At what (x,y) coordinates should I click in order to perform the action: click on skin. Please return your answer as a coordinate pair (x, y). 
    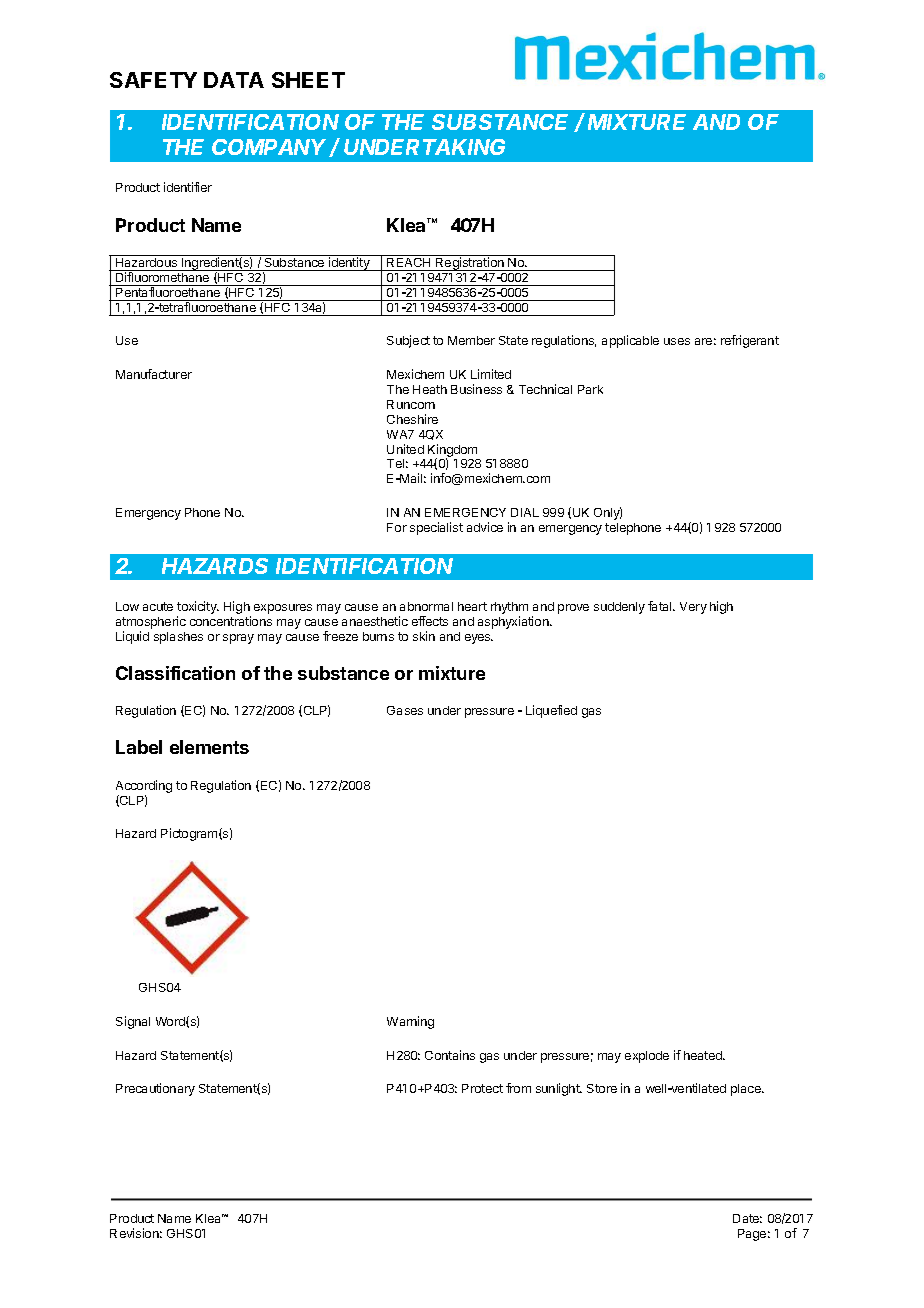
    Looking at the image, I should click on (424, 636).
